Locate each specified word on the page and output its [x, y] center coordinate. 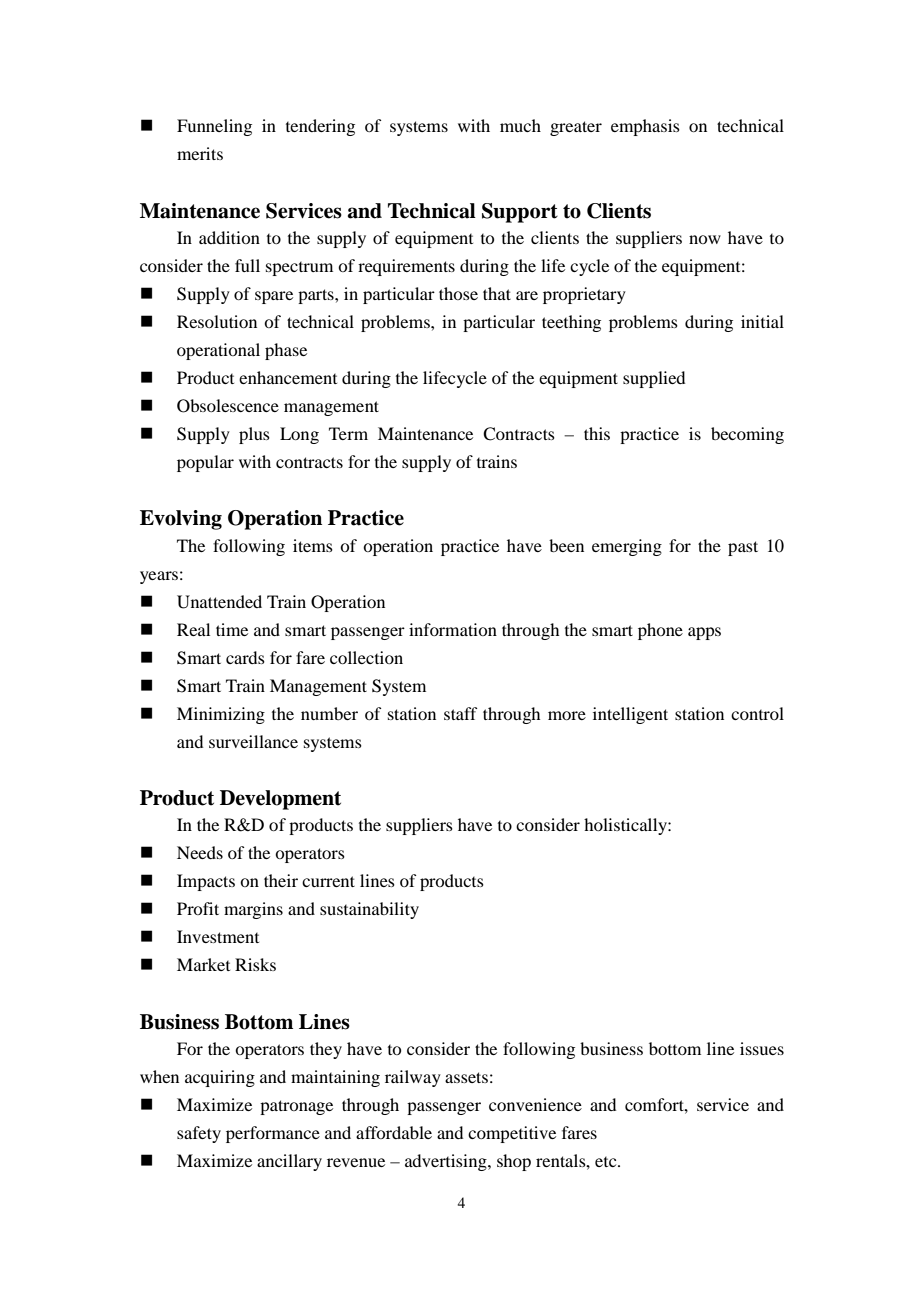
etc [607, 1162]
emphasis [645, 127]
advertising [447, 1162]
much [520, 125]
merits [200, 153]
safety [199, 1134]
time [232, 629]
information [453, 629]
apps [704, 633]
